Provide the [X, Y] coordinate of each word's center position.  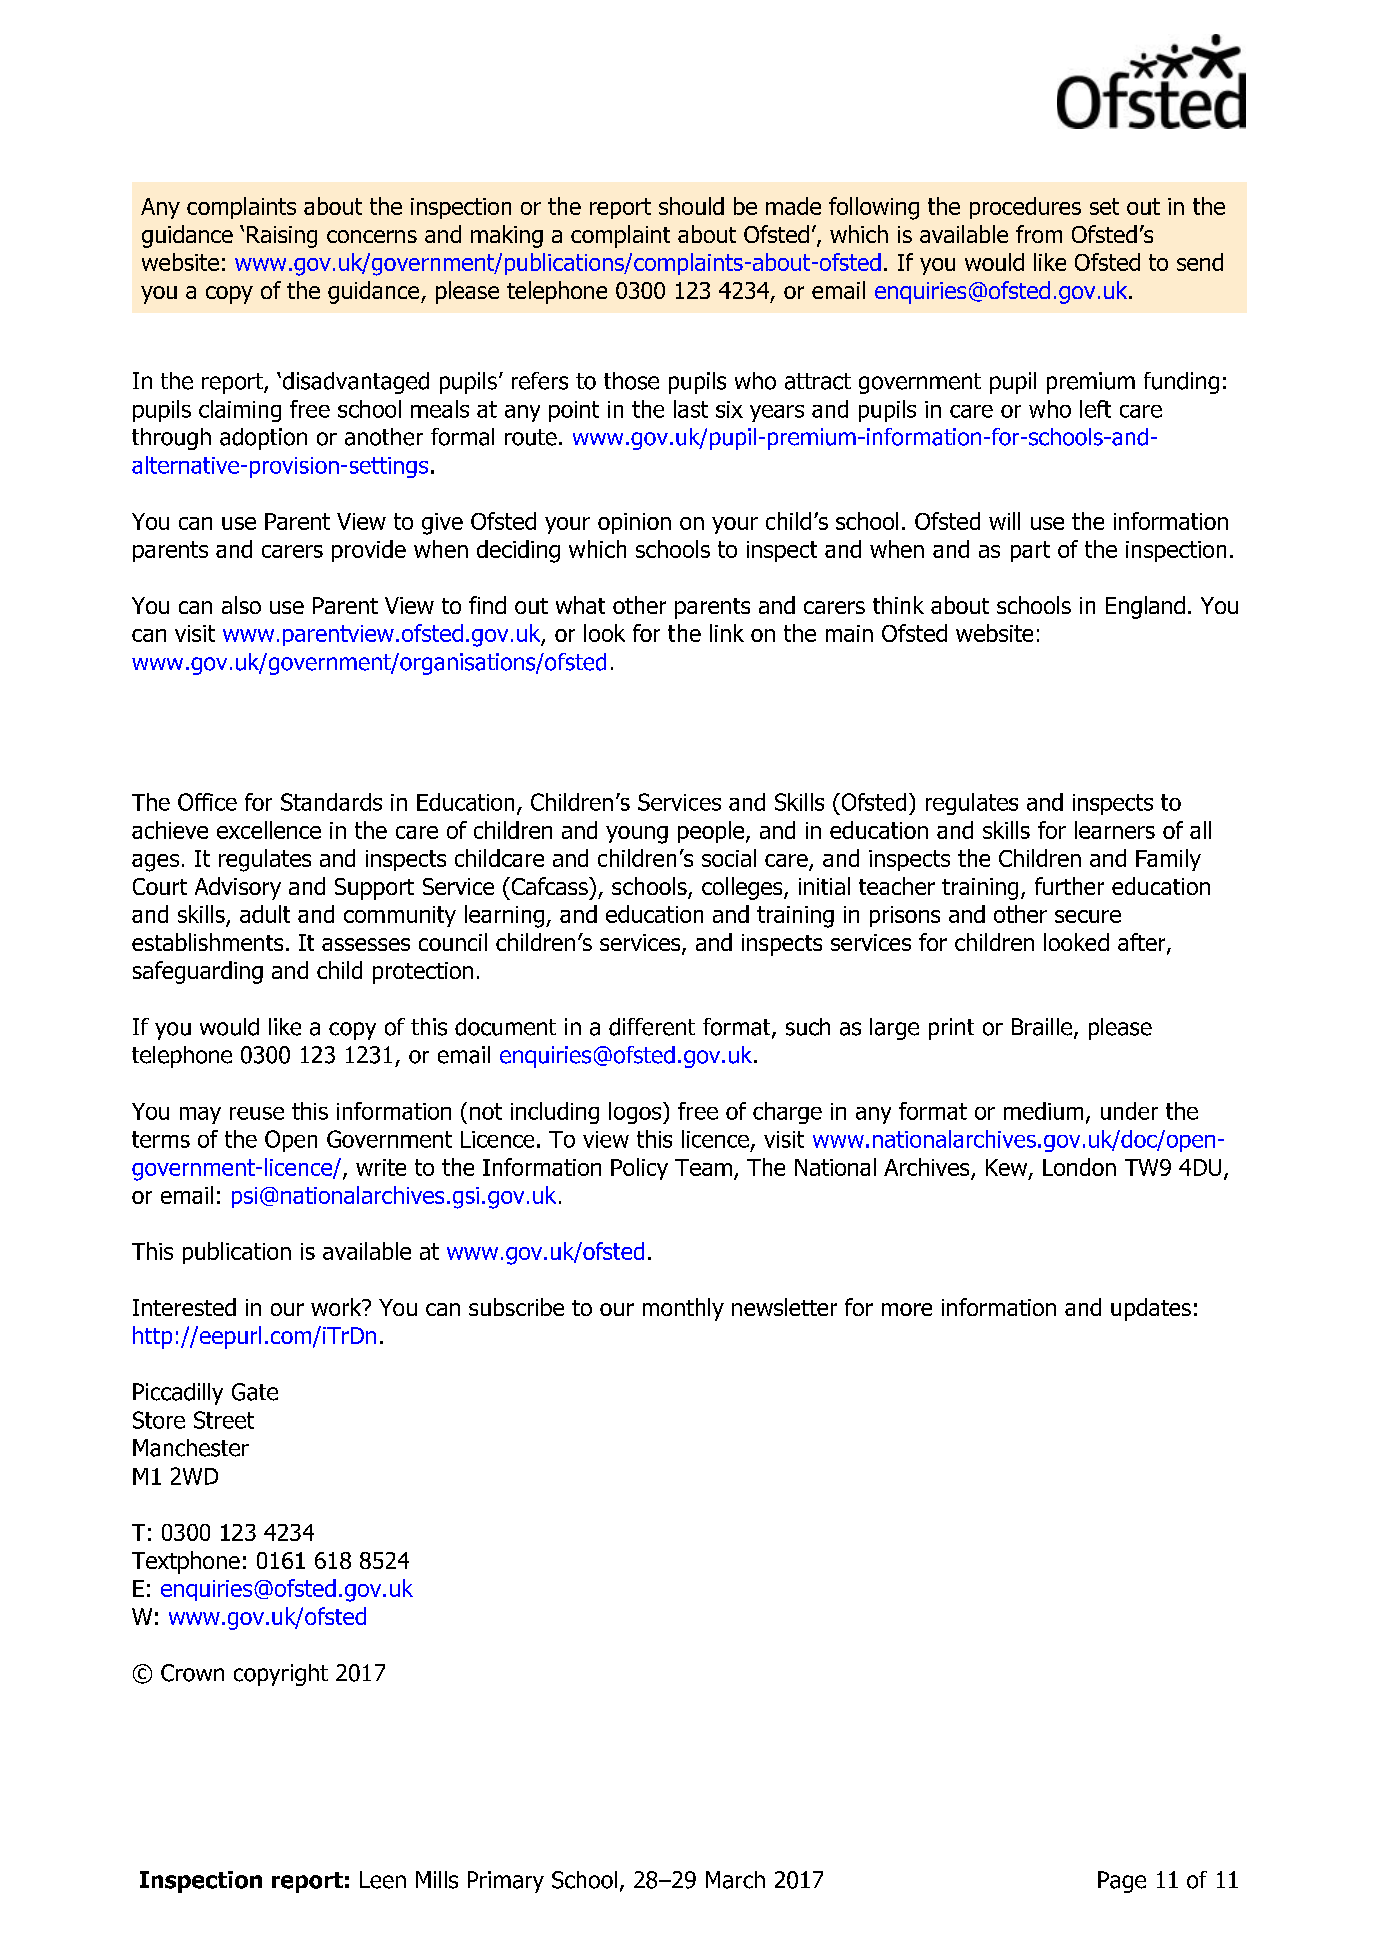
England [1145, 607]
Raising [282, 237]
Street [224, 1420]
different [652, 1027]
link [727, 633]
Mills [437, 1880]
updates [1151, 1309]
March [735, 1880]
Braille [1042, 1027]
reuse [257, 1113]
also [241, 605]
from [1039, 234]
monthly [683, 1309]
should [691, 206]
